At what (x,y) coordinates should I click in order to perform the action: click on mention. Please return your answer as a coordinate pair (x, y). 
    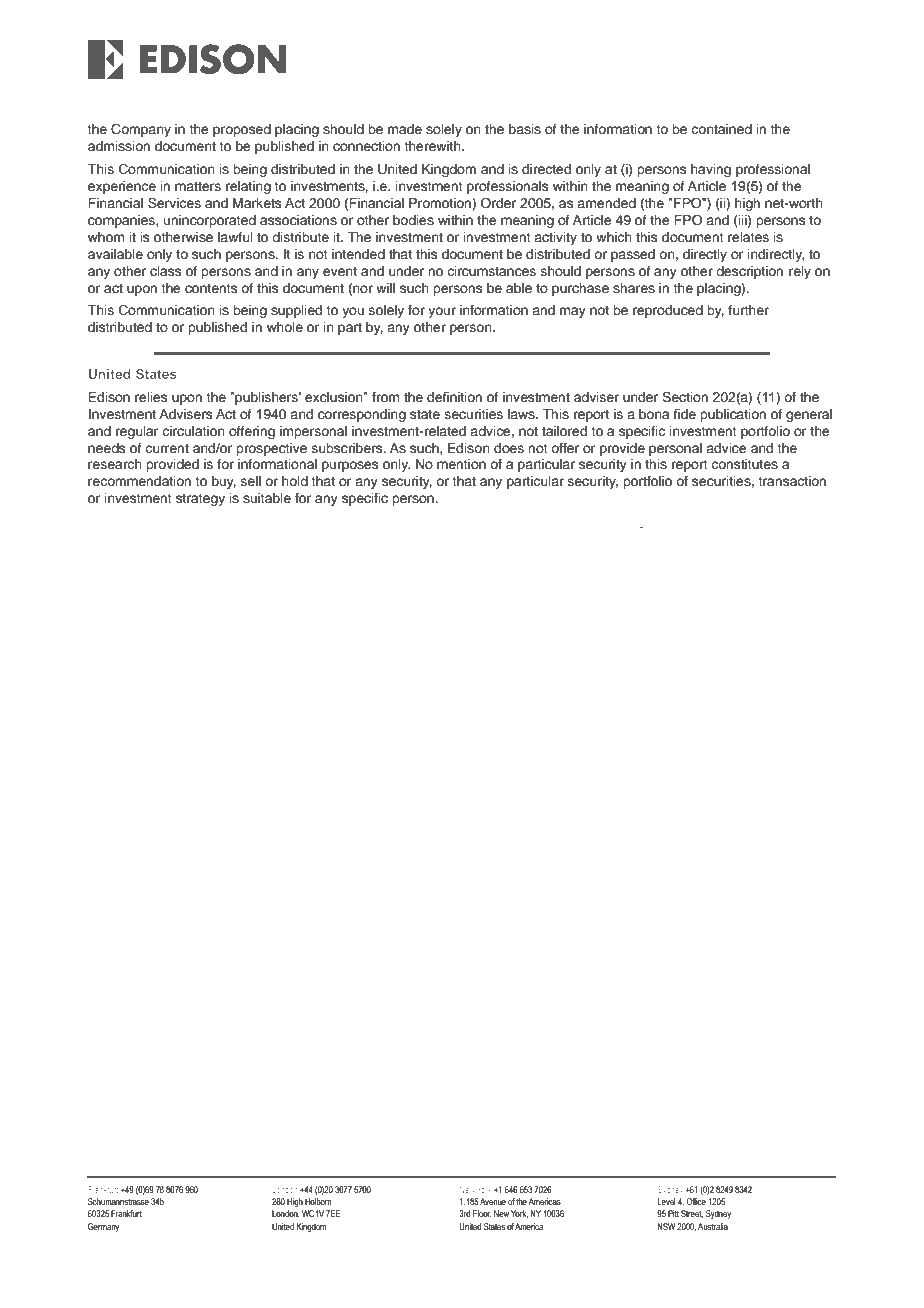
    Looking at the image, I should click on (461, 464).
